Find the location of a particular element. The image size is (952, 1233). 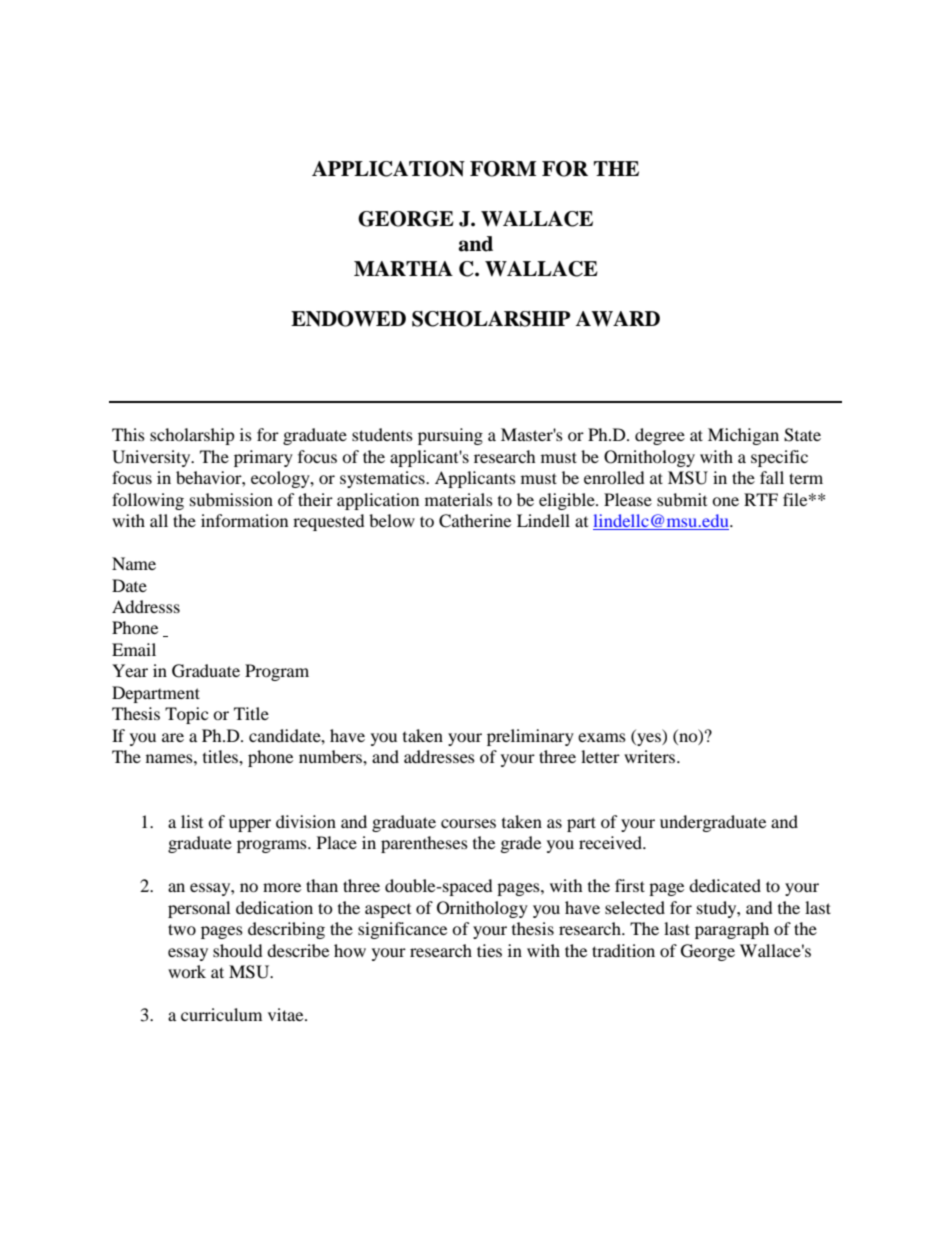

exams is located at coordinates (602, 737).
